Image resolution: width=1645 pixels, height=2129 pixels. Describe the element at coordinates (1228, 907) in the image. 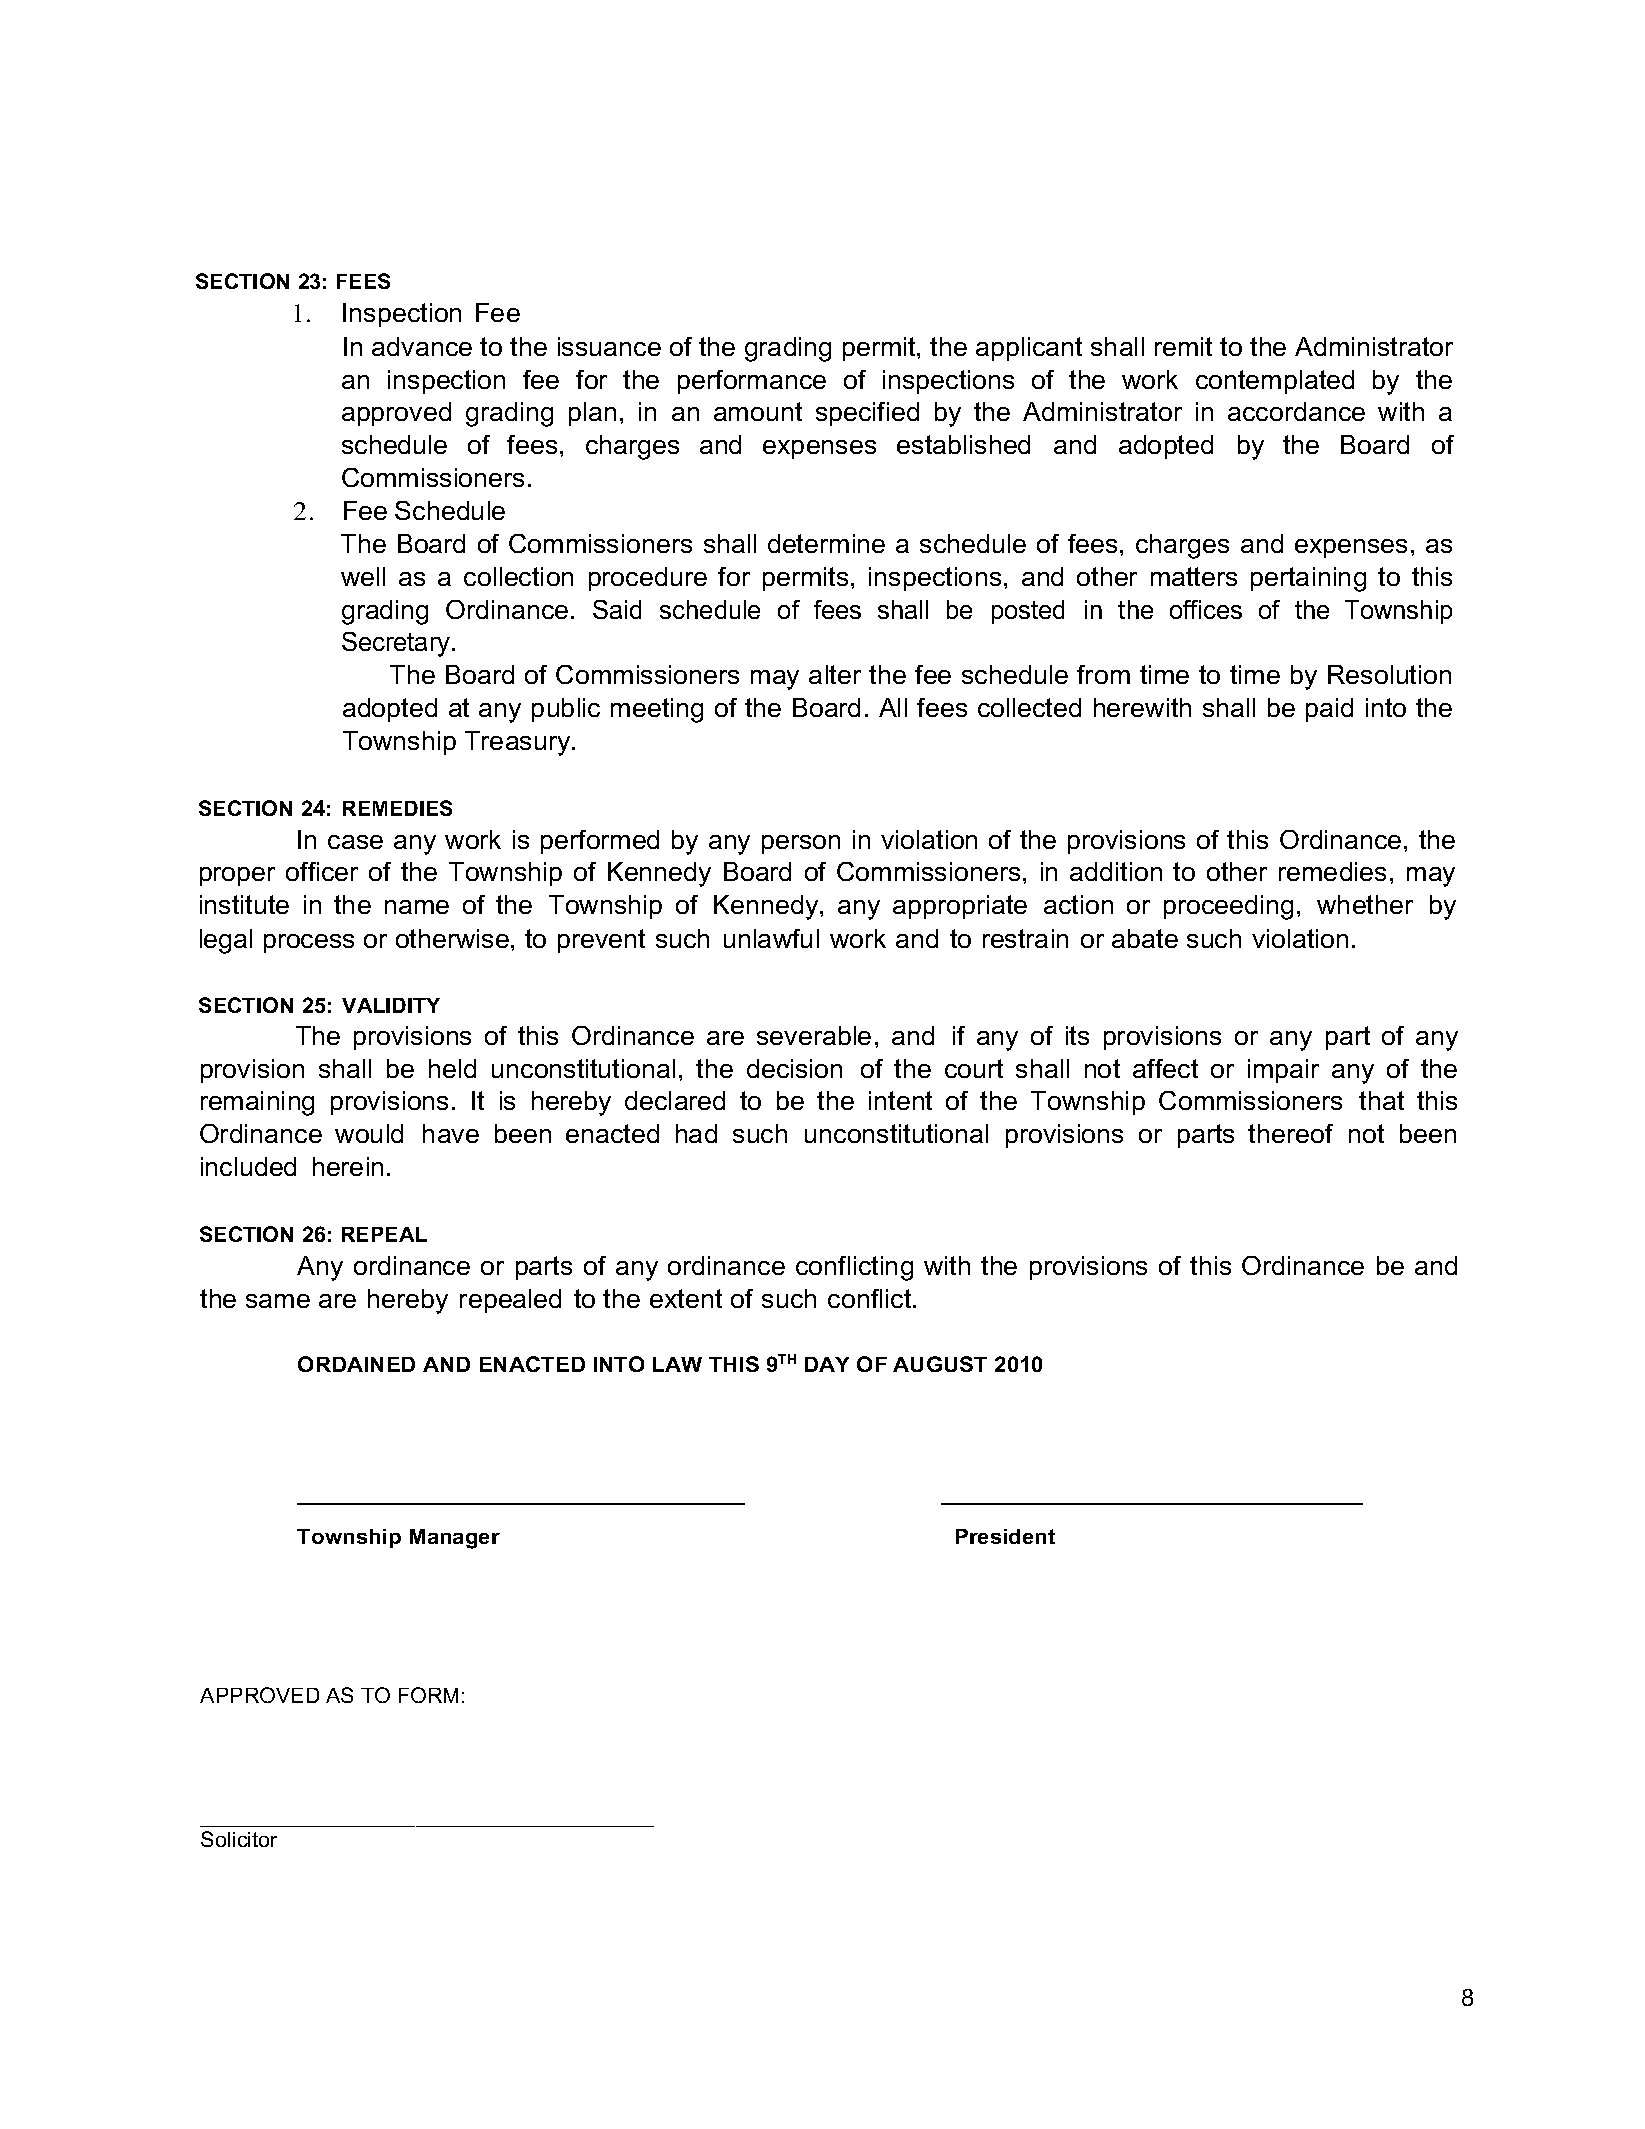

I see `proceeding` at that location.
